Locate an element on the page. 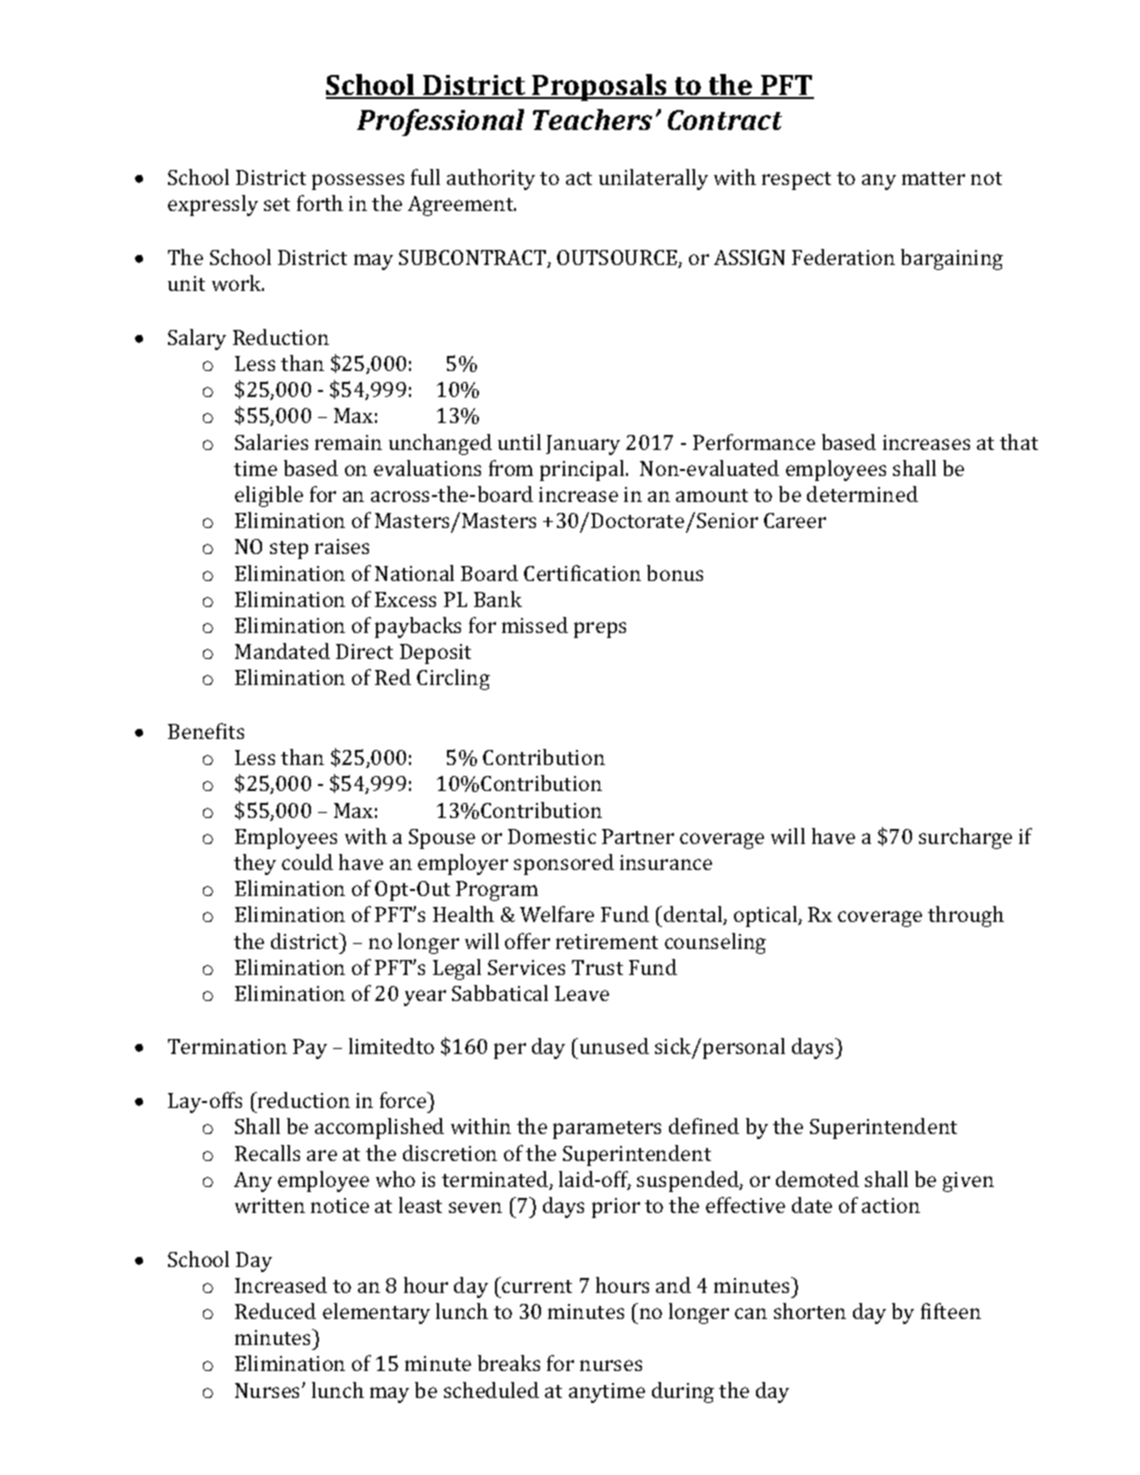 This page has height=1475, width=1140. Partner is located at coordinates (638, 836).
